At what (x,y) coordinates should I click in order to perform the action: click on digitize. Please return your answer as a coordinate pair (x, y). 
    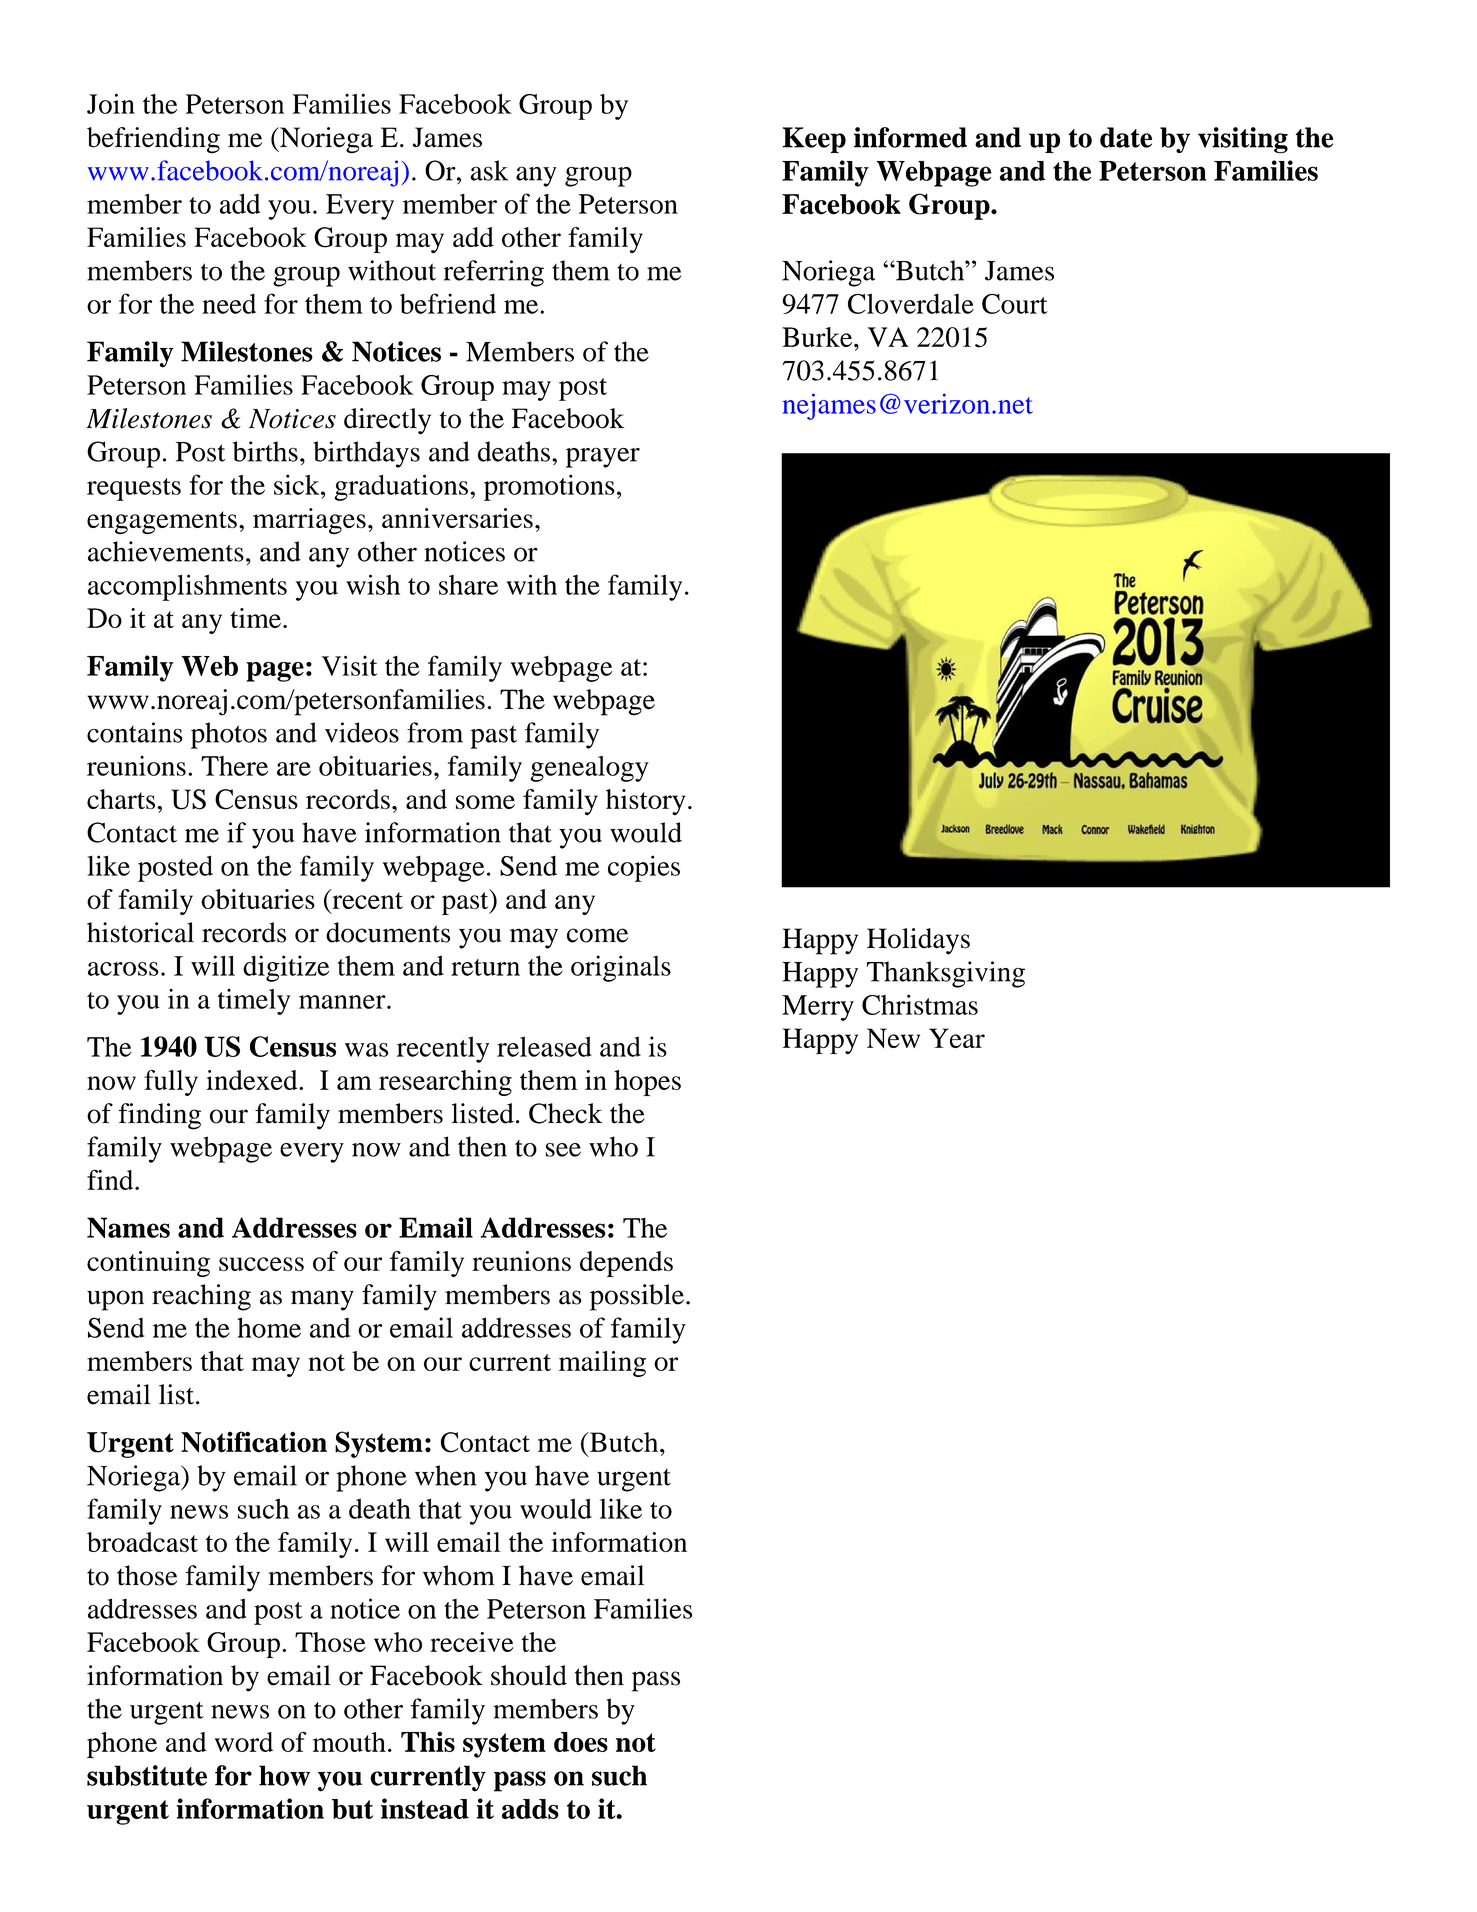
    Looking at the image, I should click on (286, 968).
